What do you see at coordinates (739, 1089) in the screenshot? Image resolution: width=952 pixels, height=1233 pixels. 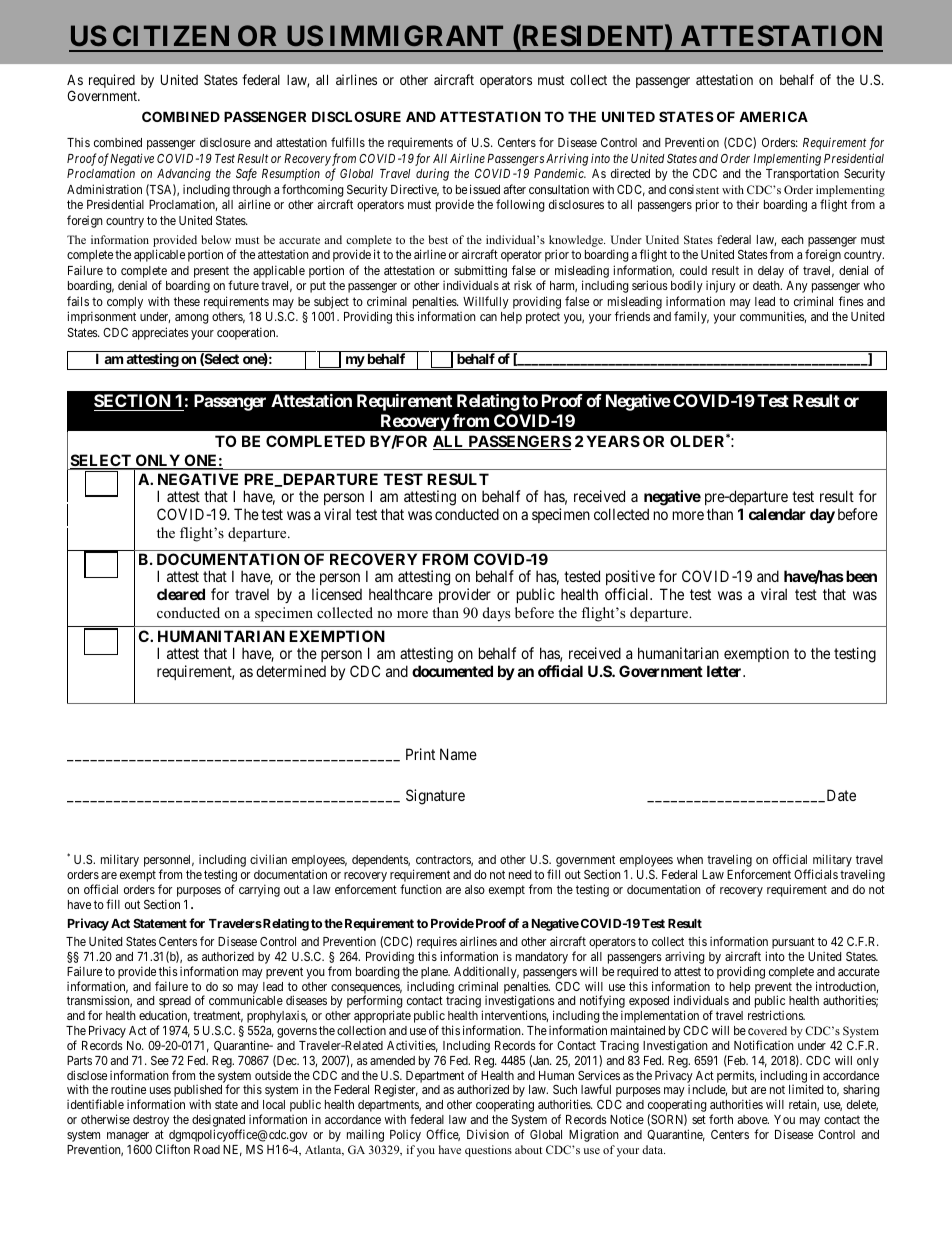 I see `but` at bounding box center [739, 1089].
